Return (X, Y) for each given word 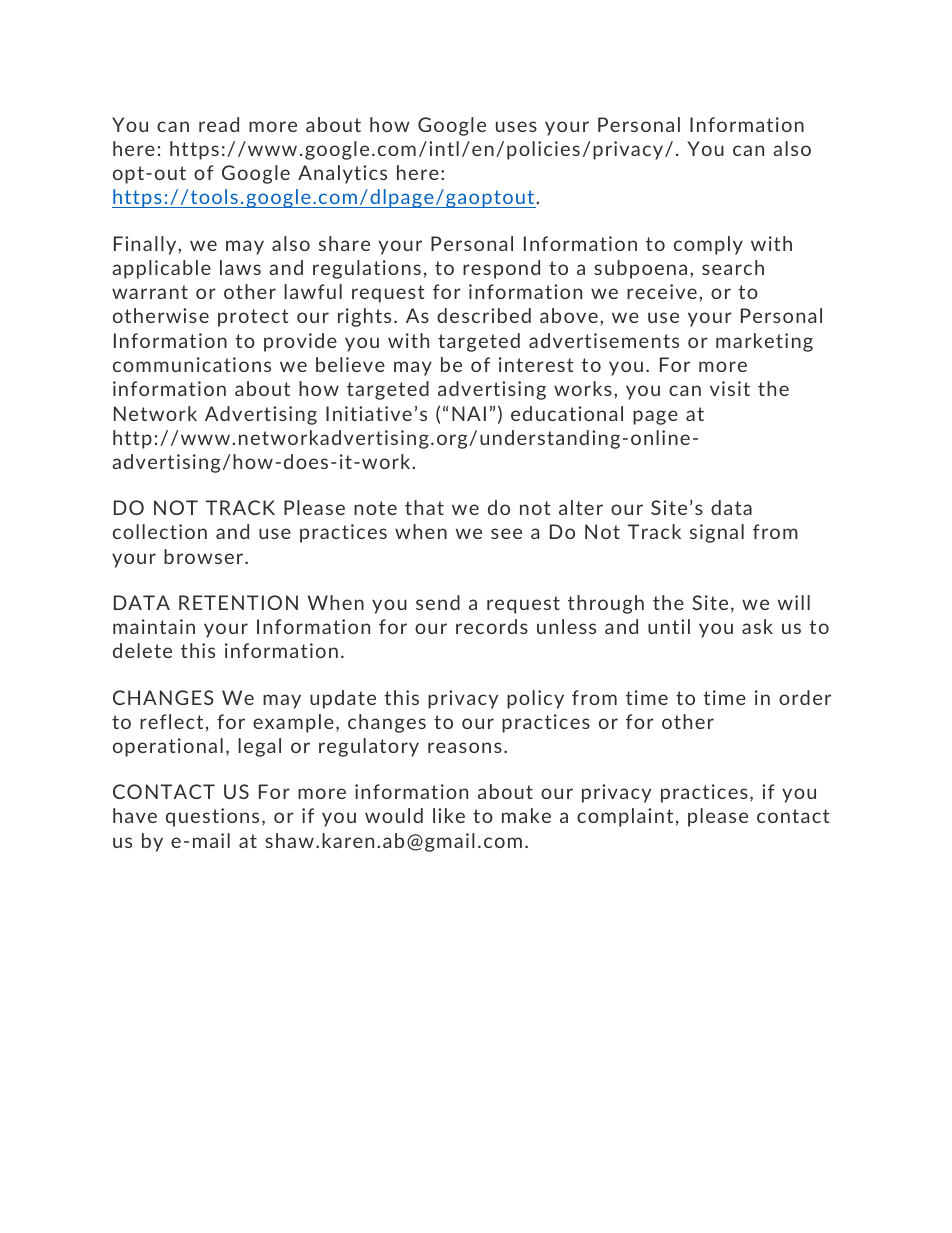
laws (240, 267)
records (492, 626)
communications (192, 364)
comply (708, 245)
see (506, 533)
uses (516, 126)
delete (142, 650)
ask (757, 626)
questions (212, 817)
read (219, 124)
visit (730, 388)
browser (205, 556)
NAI (469, 413)
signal (717, 533)
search (733, 267)
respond (501, 269)
